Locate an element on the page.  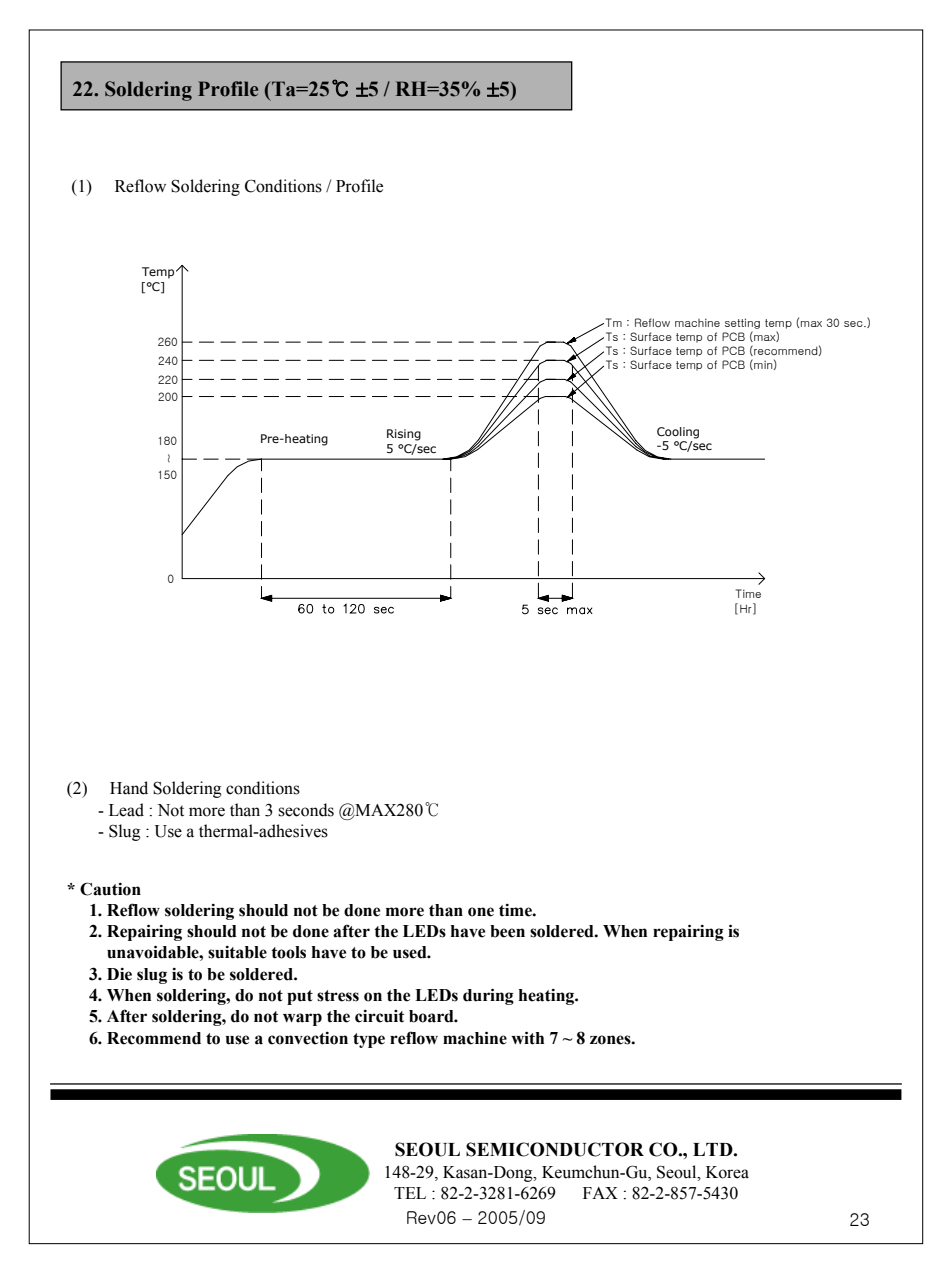
during is located at coordinates (488, 996).
